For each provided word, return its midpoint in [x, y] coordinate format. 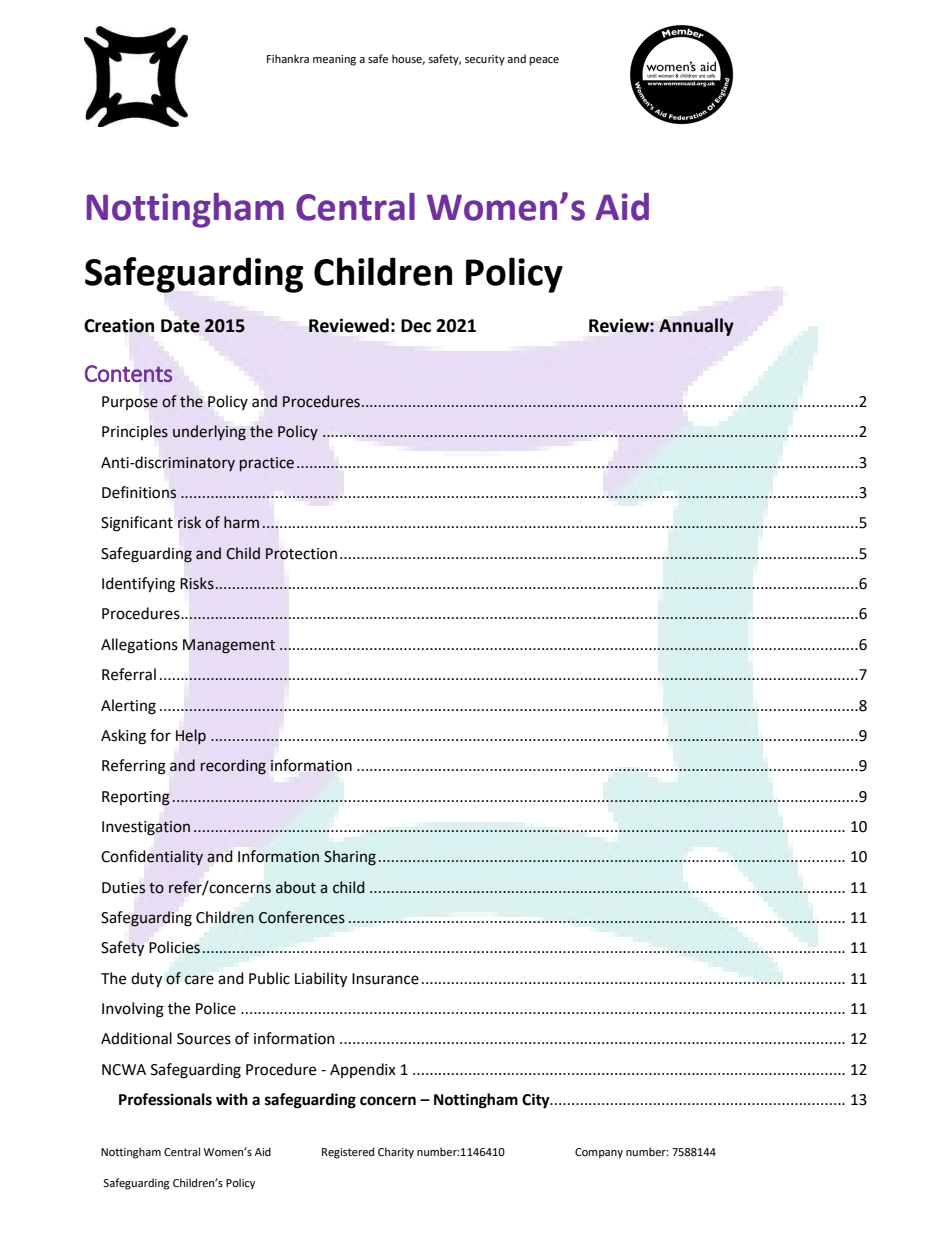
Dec [416, 326]
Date [180, 326]
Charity [396, 1153]
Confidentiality [152, 857]
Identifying [138, 585]
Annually [696, 327]
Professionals [165, 1099]
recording [233, 767]
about [296, 887]
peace [544, 61]
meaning [334, 60]
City [537, 1101]
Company [599, 1153]
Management [229, 646]
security [485, 60]
